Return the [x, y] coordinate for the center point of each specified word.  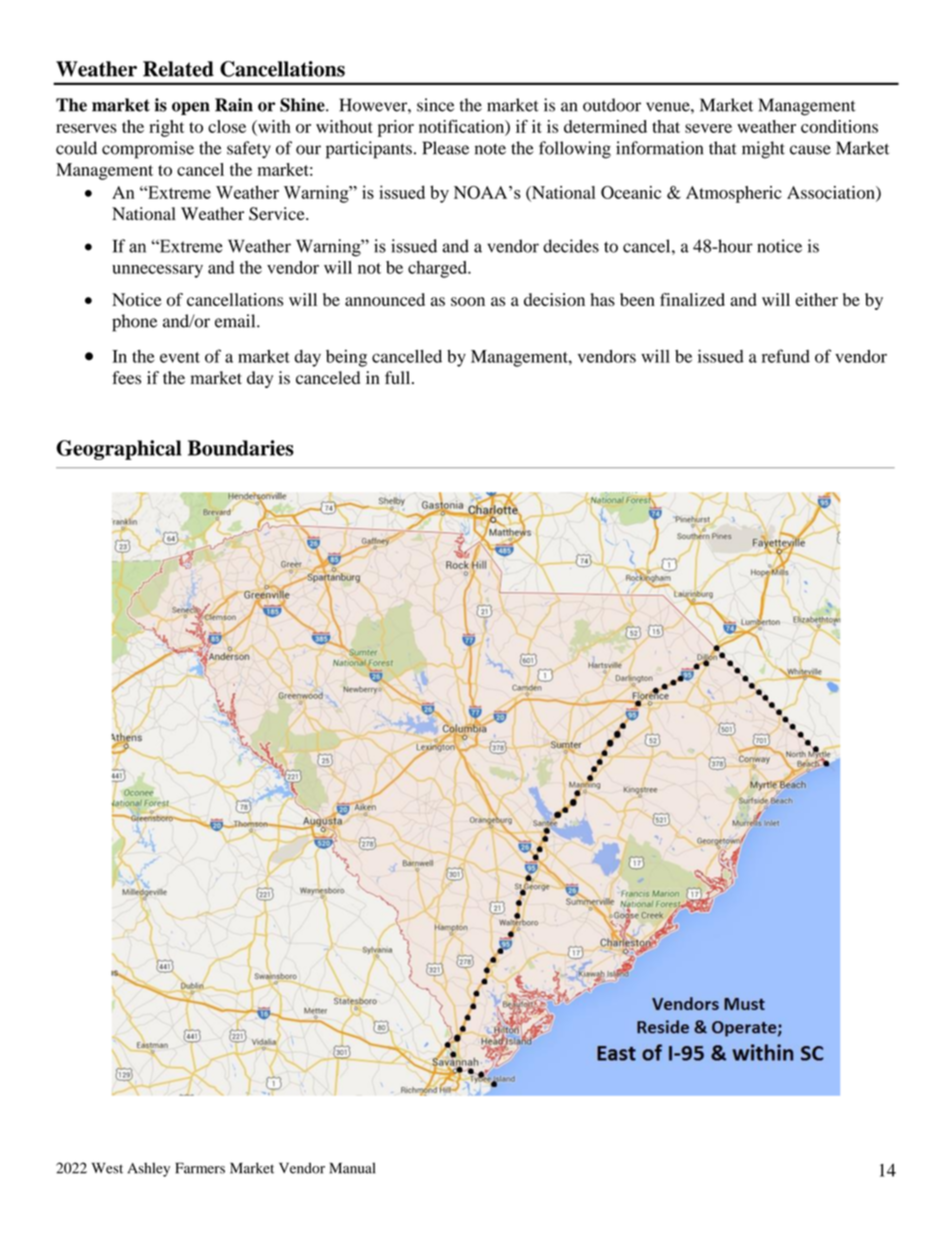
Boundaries [241, 448]
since [435, 105]
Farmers [200, 1168]
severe [708, 128]
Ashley [148, 1169]
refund [786, 356]
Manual [352, 1168]
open [191, 108]
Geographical [118, 450]
